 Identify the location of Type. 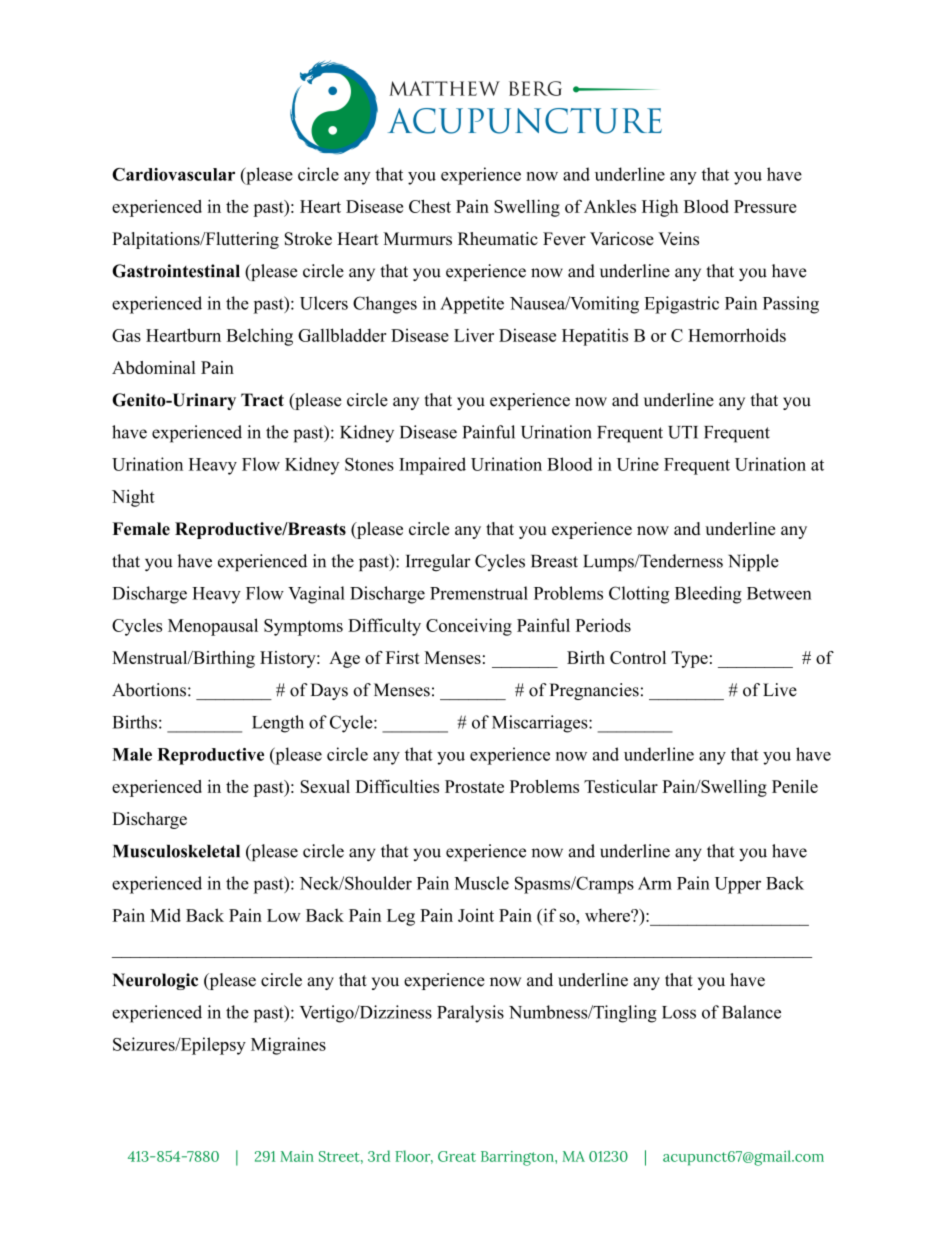
(689, 659).
